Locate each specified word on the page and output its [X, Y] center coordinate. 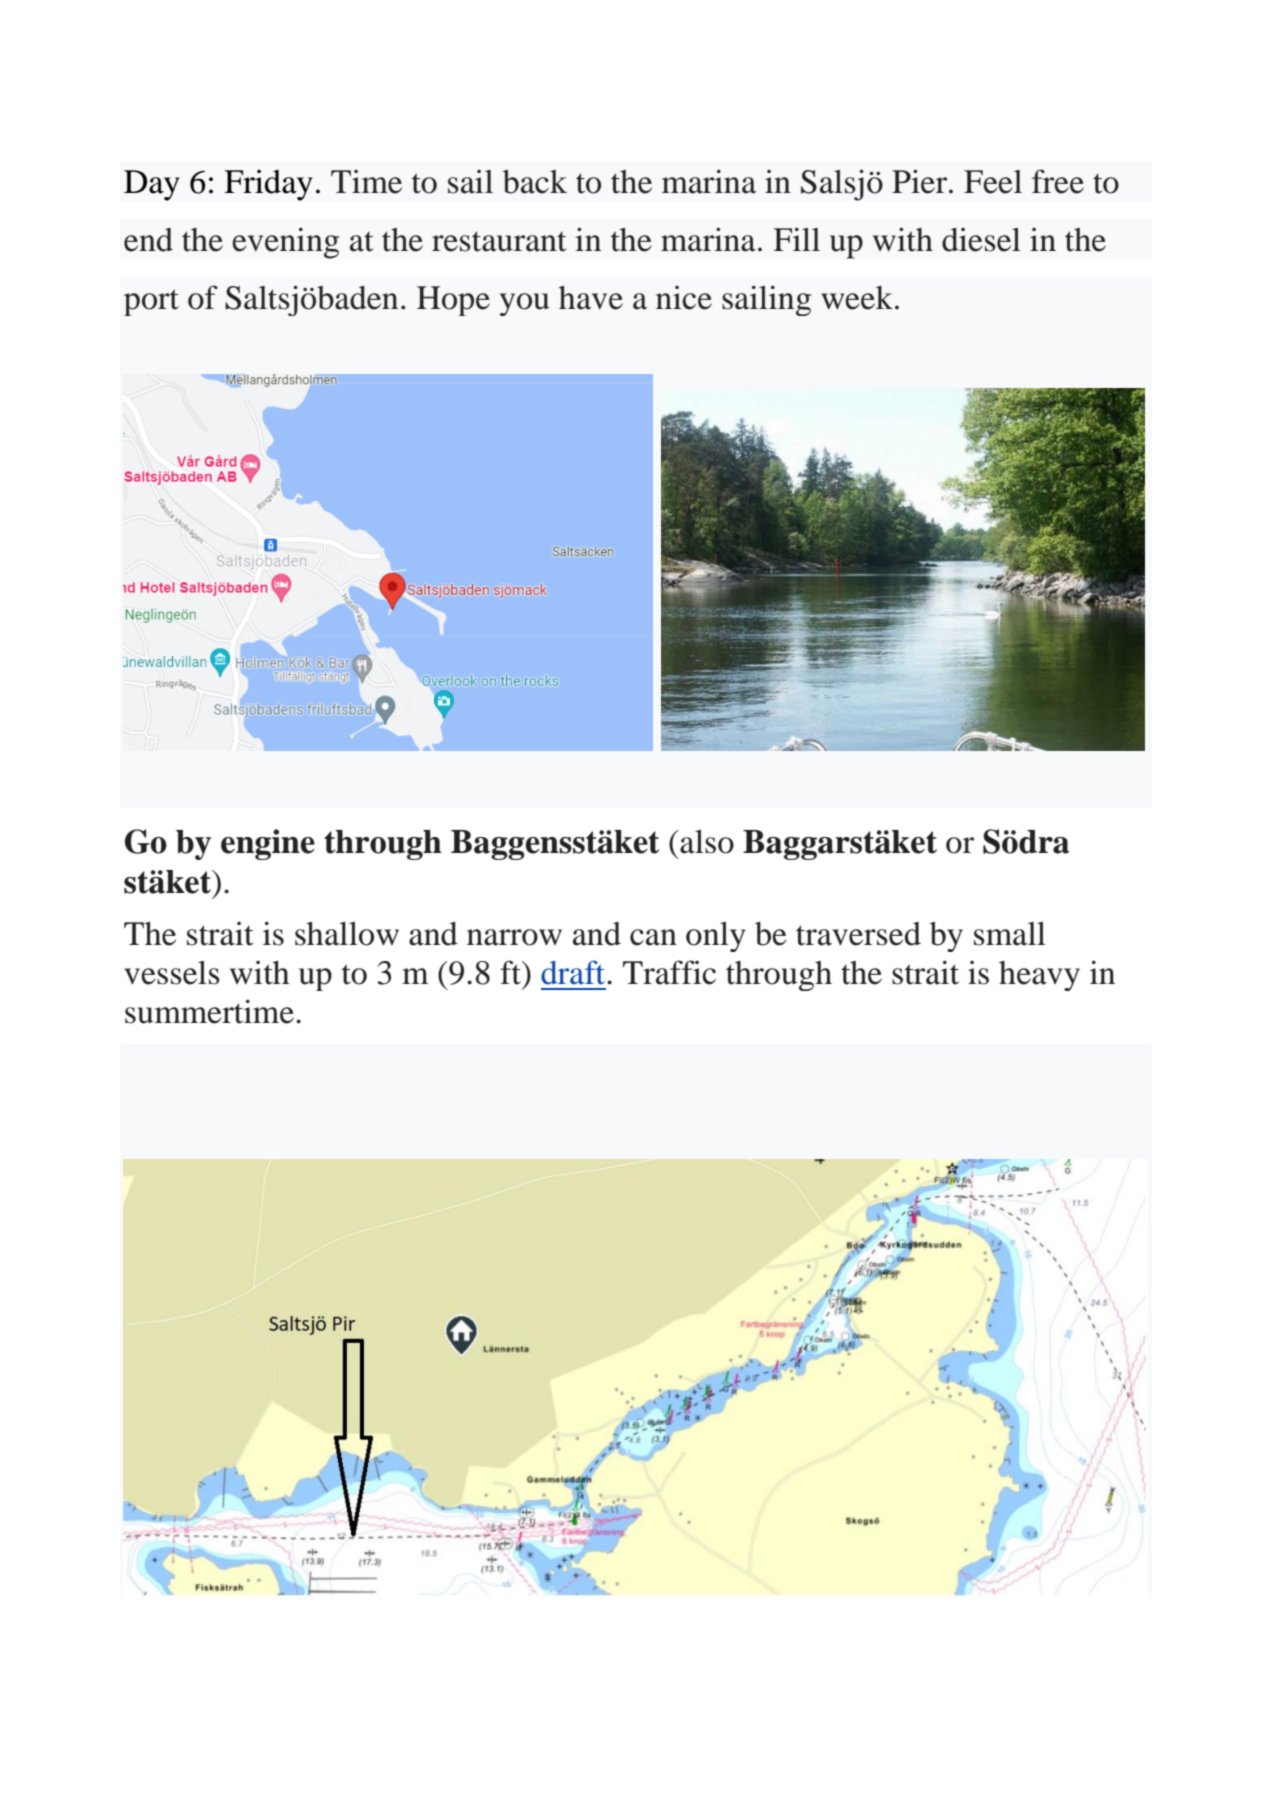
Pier [921, 181]
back [535, 182]
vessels [172, 973]
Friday [268, 185]
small [1010, 934]
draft [574, 972]
